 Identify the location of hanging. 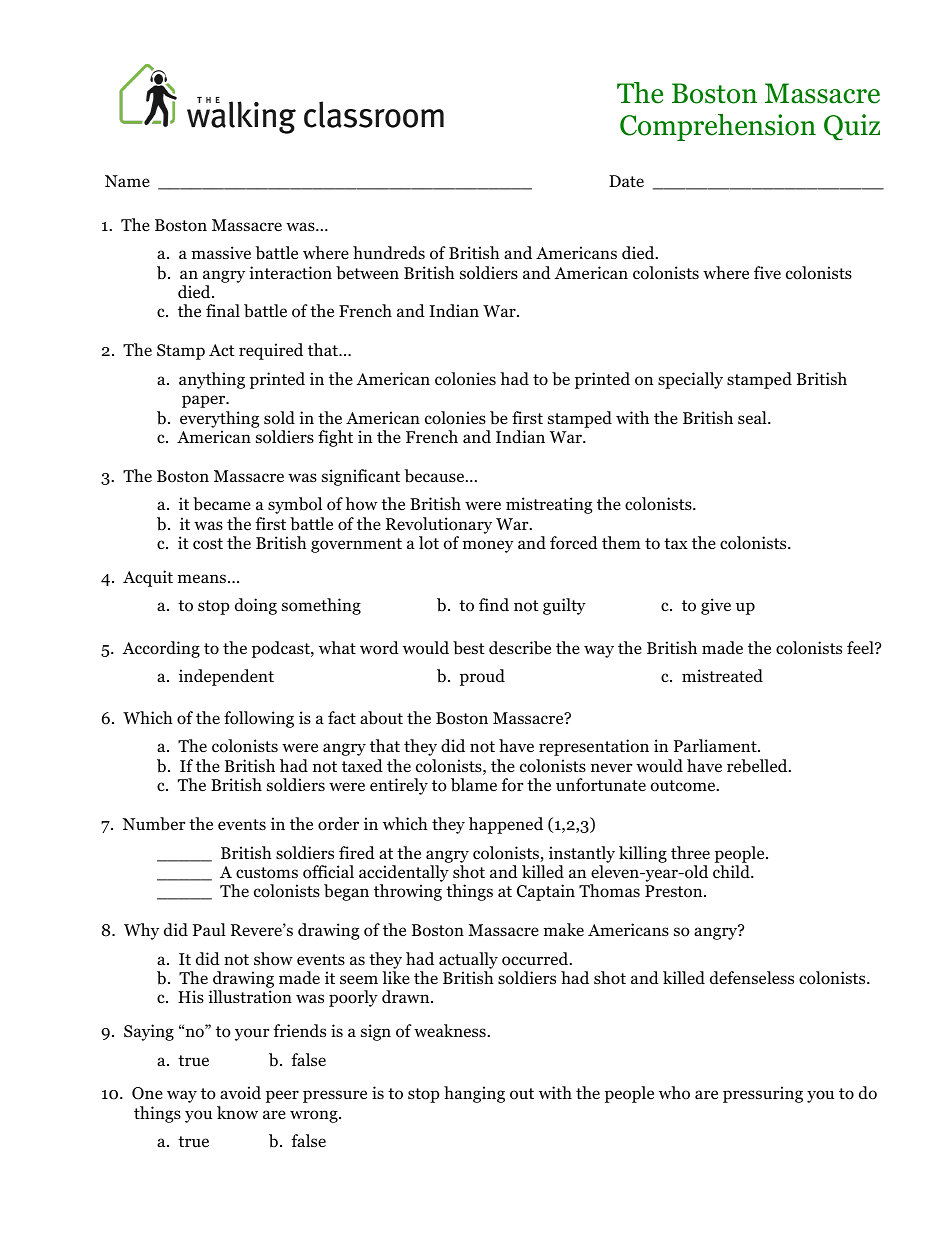
(474, 1094).
